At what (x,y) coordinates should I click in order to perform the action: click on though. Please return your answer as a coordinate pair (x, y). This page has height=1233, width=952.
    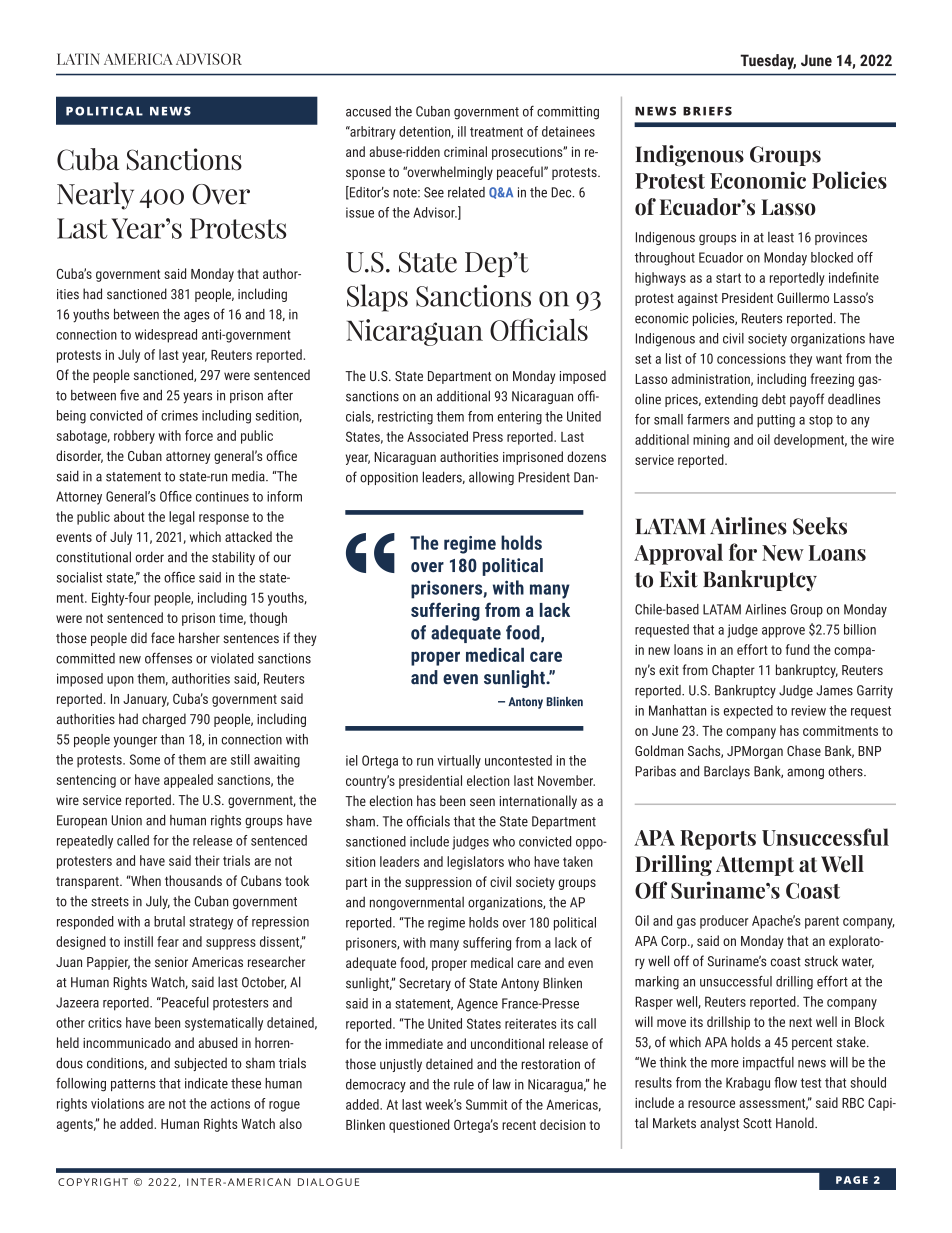
    Looking at the image, I should click on (268, 619).
